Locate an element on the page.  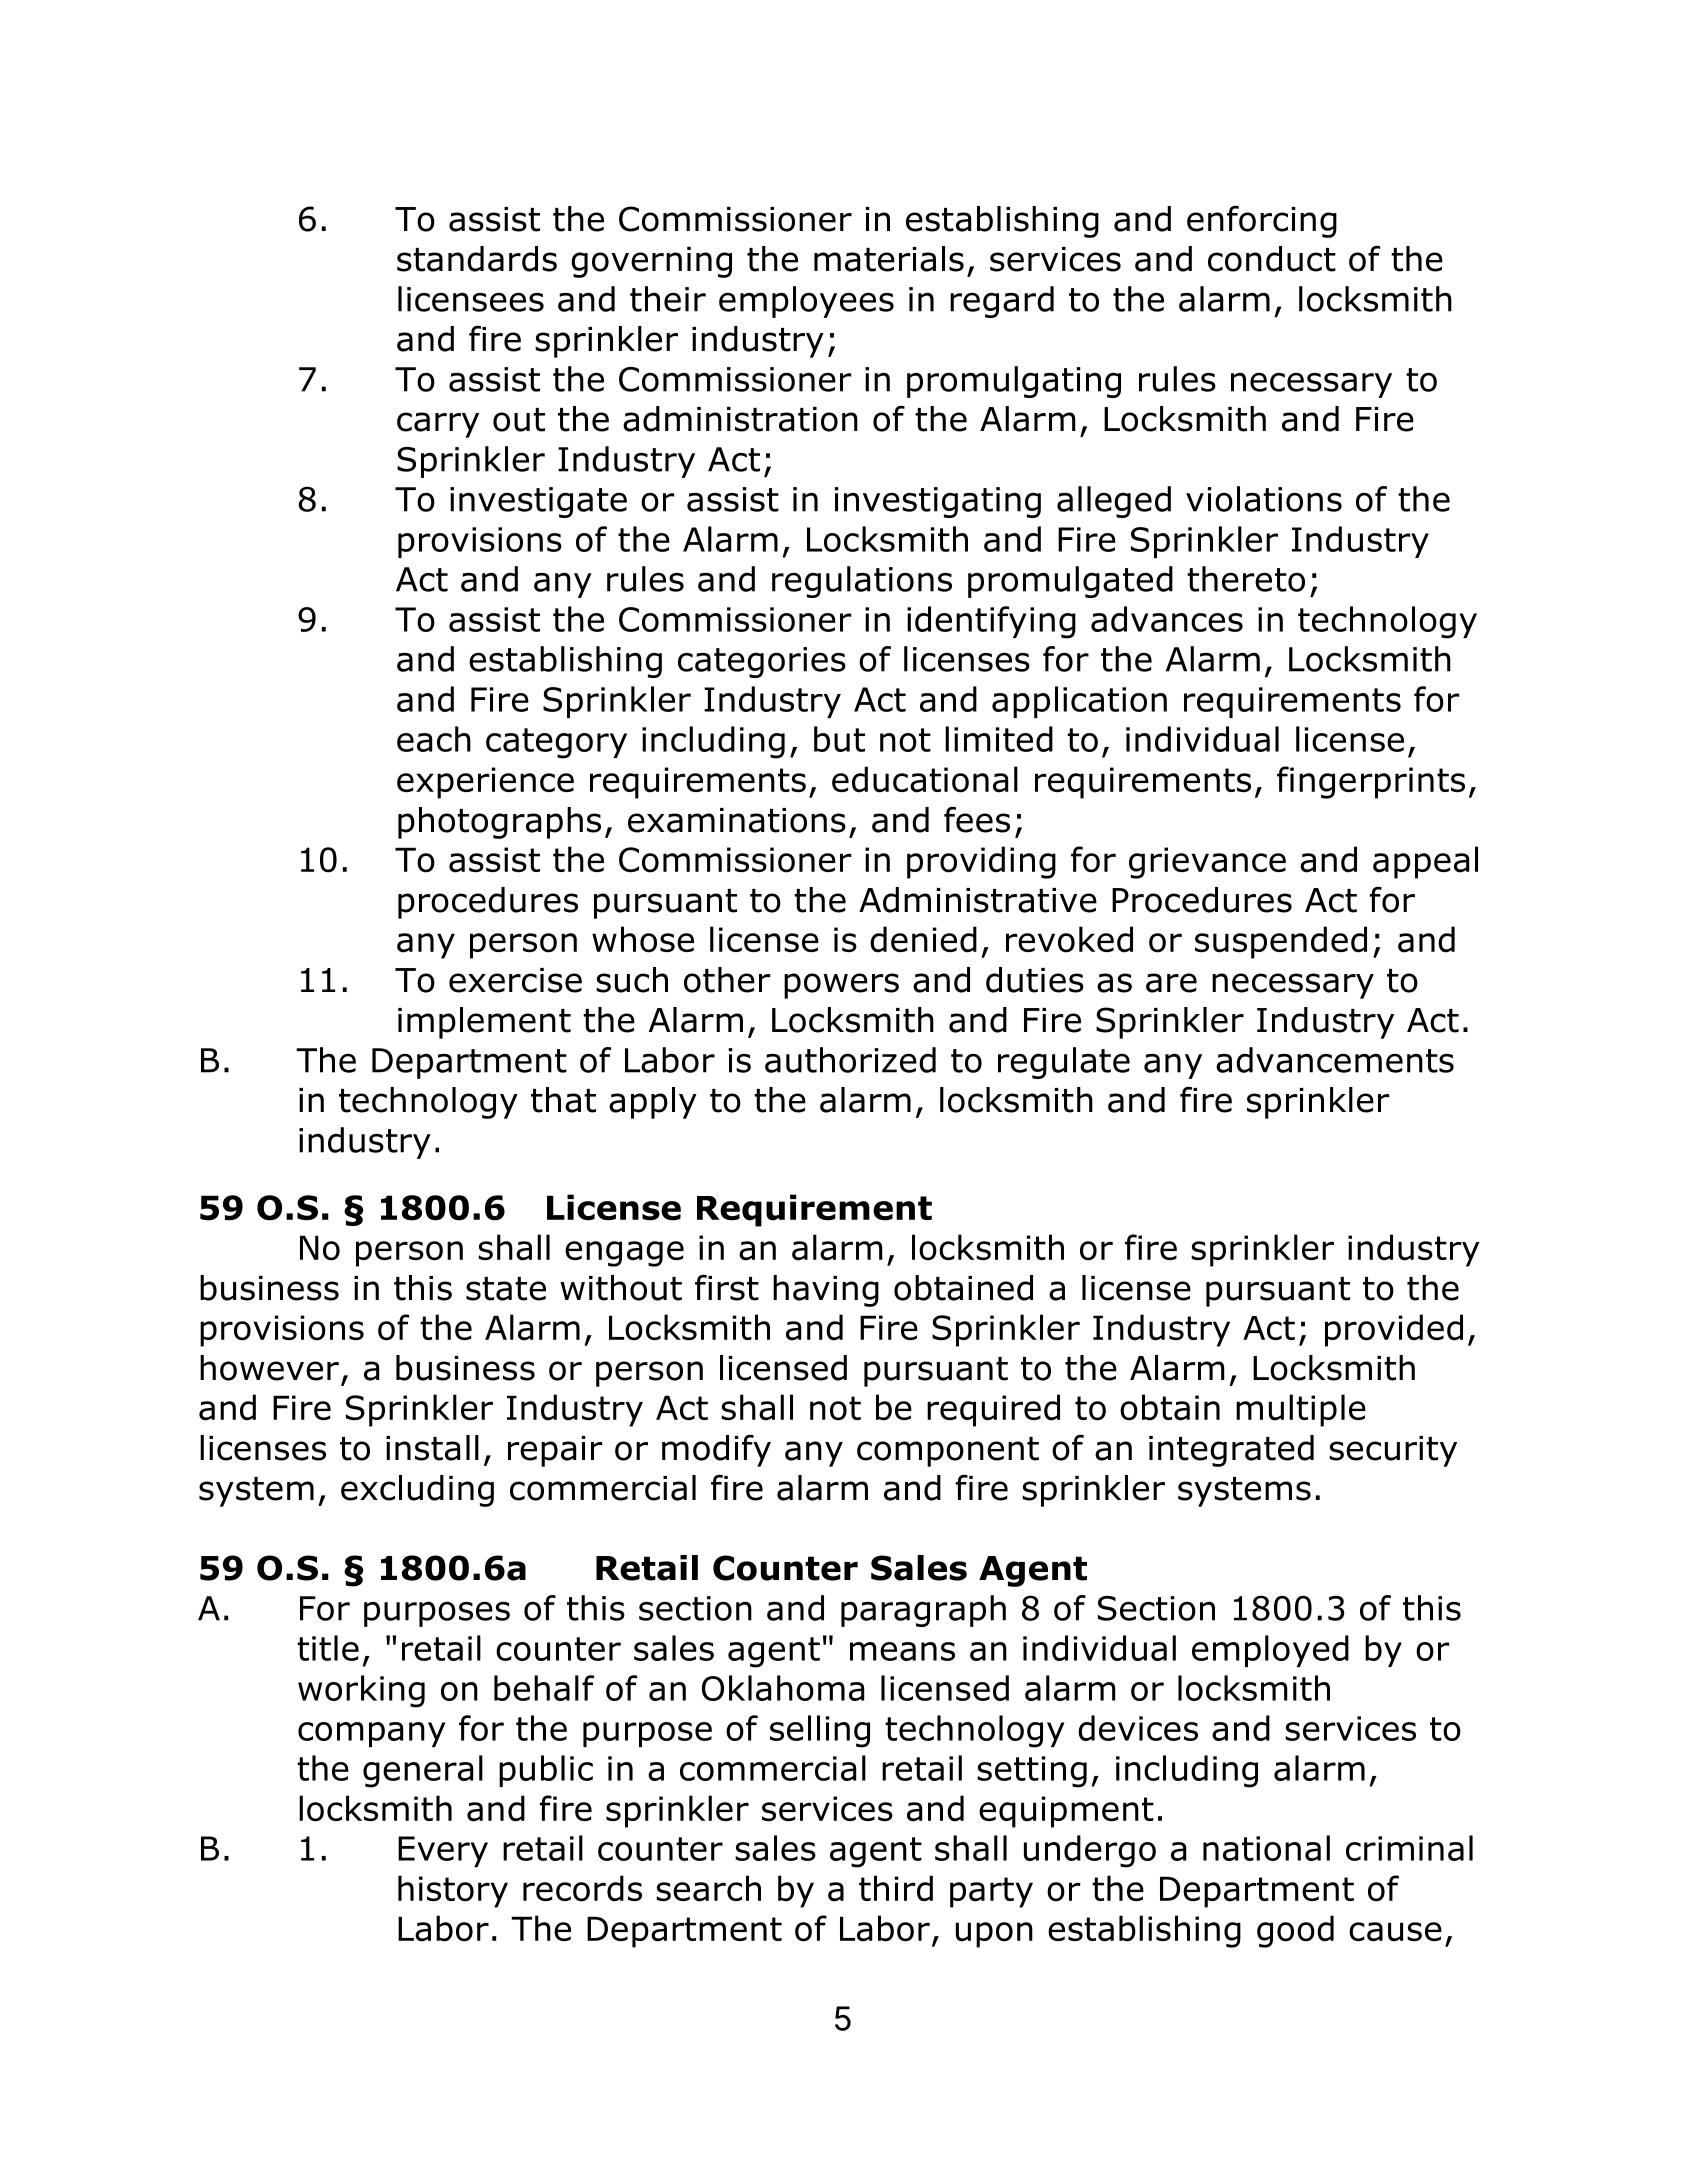
employed is located at coordinates (1270, 1651).
